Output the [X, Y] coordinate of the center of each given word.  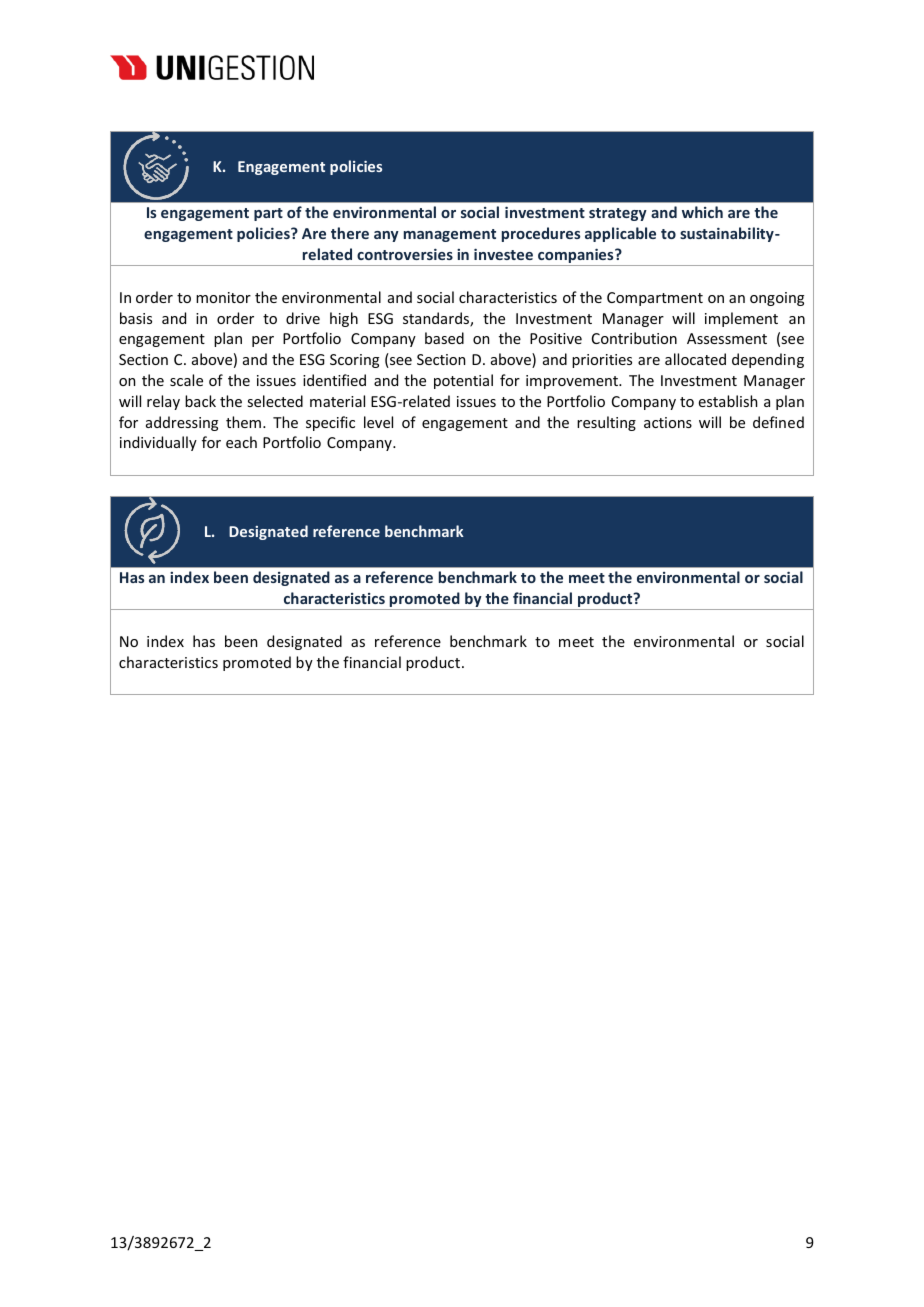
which [702, 212]
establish [728, 401]
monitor [223, 297]
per [263, 341]
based [444, 338]
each [241, 442]
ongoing [777, 299]
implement [741, 319]
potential [463, 381]
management [450, 235]
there [350, 233]
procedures [541, 234]
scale [186, 380]
